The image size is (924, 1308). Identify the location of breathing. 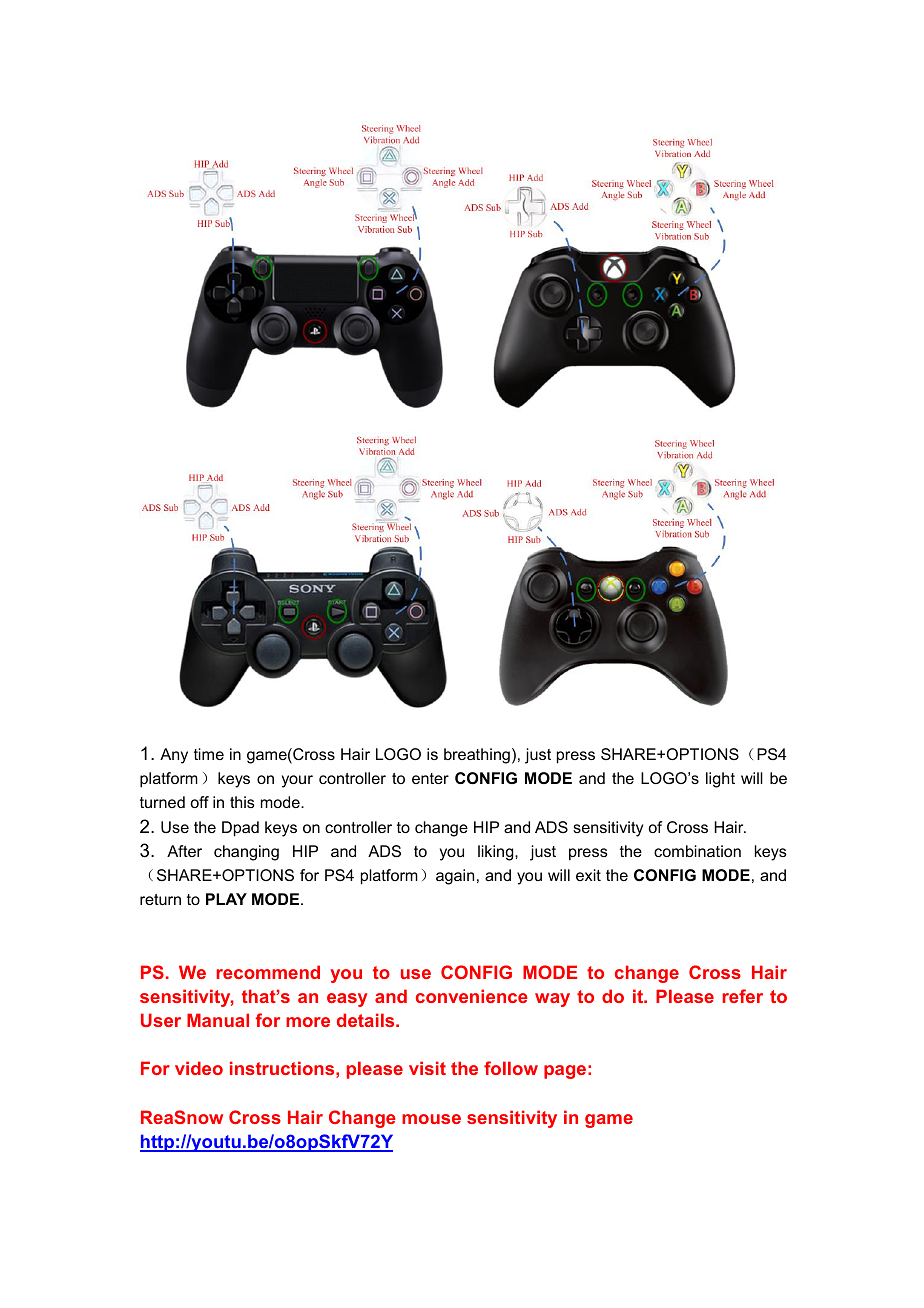
(477, 756).
